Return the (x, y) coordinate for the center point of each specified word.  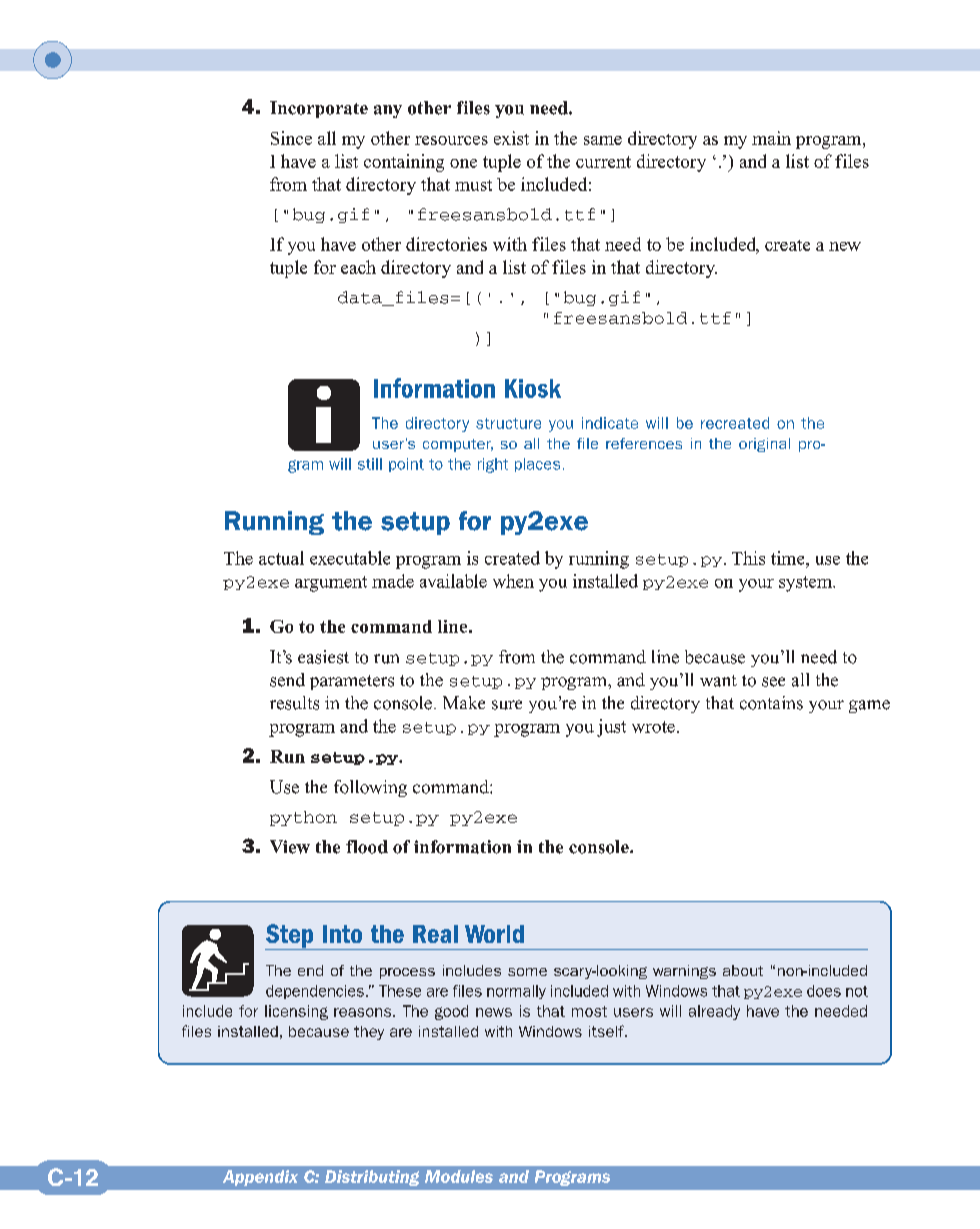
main (771, 138)
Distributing (372, 1178)
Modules (459, 1176)
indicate (610, 423)
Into (342, 934)
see (773, 682)
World (494, 934)
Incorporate (319, 109)
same (603, 140)
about (743, 970)
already (714, 1012)
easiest (323, 657)
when (513, 581)
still (370, 464)
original (764, 445)
